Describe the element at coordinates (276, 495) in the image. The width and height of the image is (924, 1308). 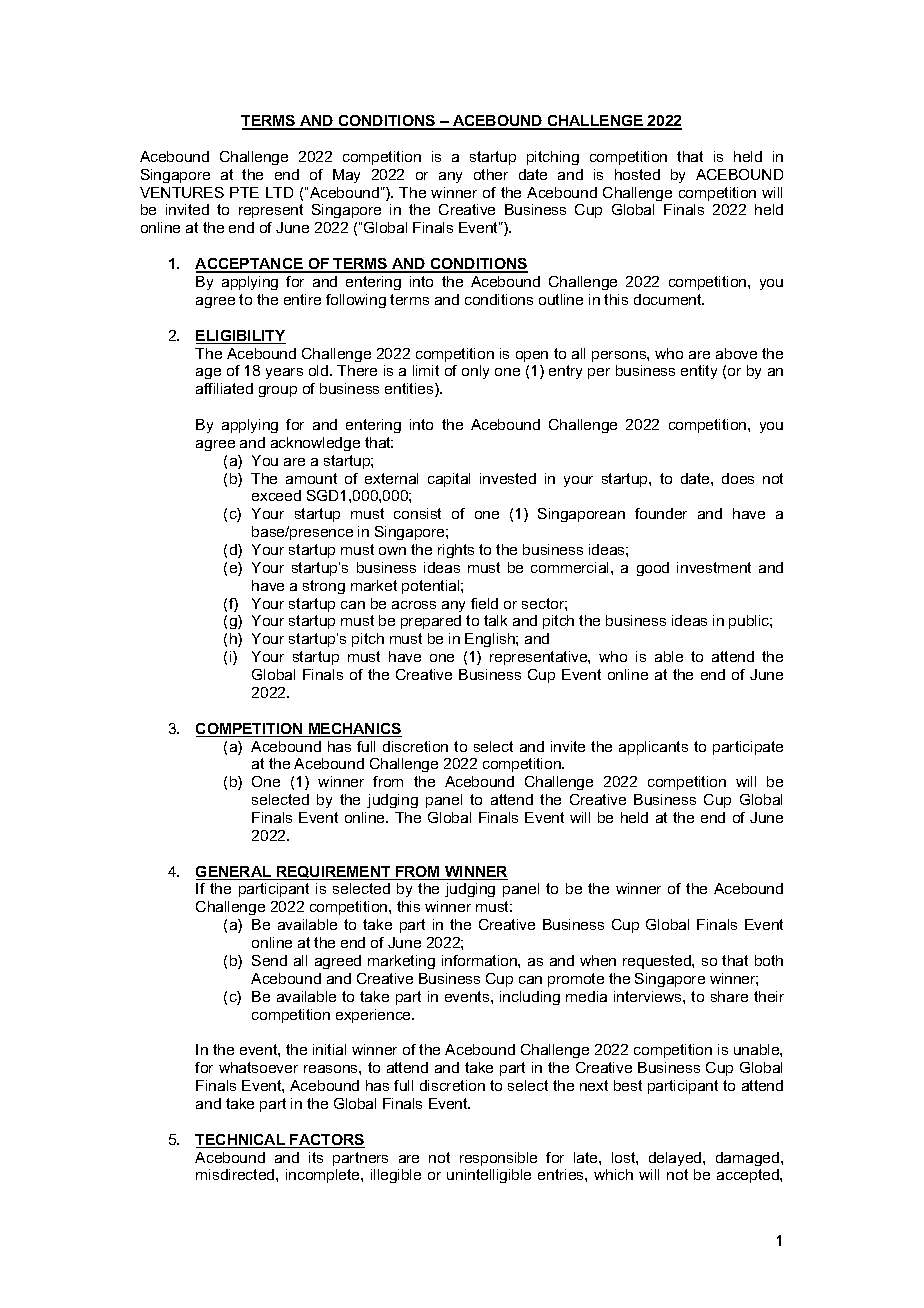
I see `exceed` at that location.
